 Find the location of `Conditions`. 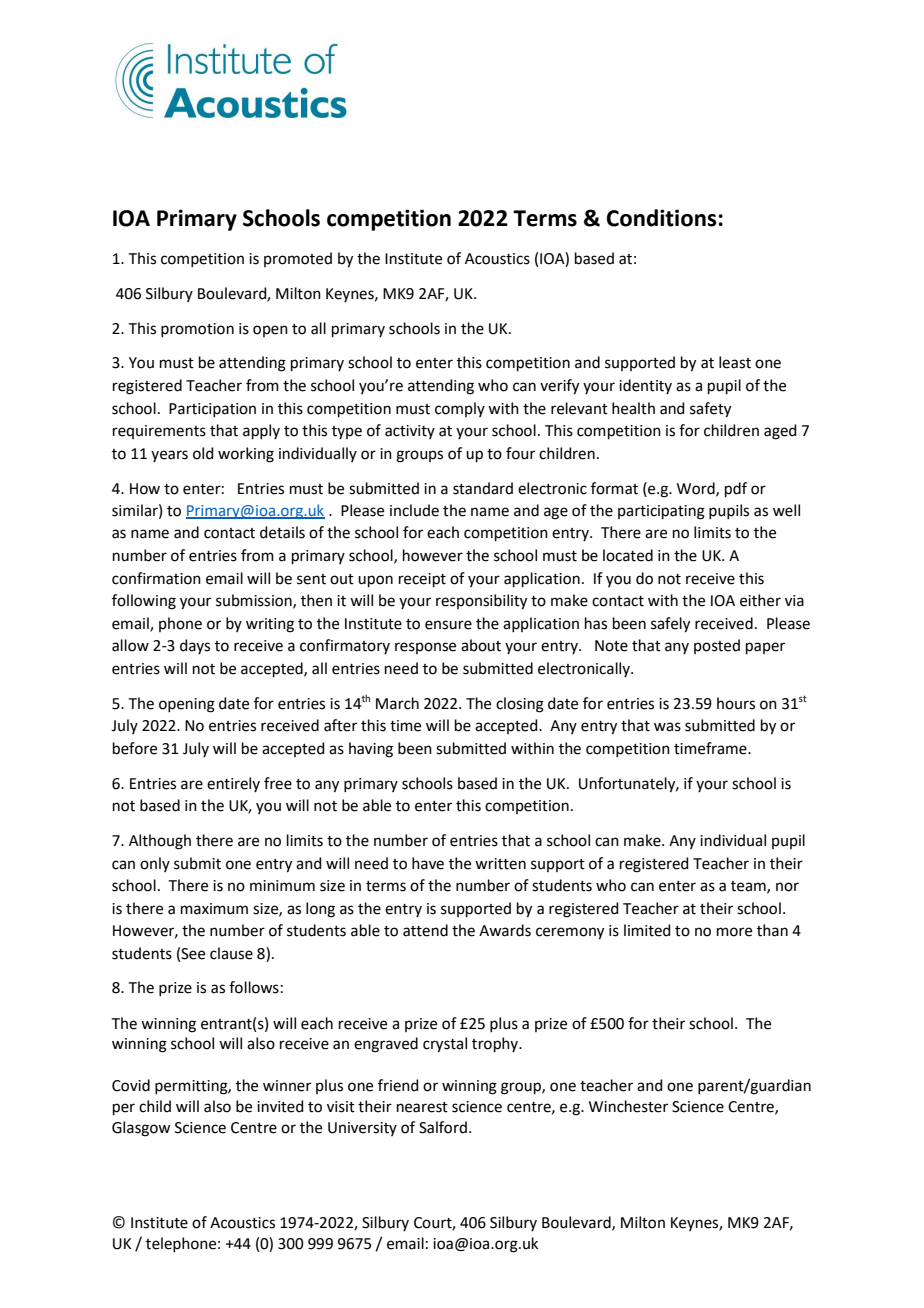

Conditions is located at coordinates (662, 218).
